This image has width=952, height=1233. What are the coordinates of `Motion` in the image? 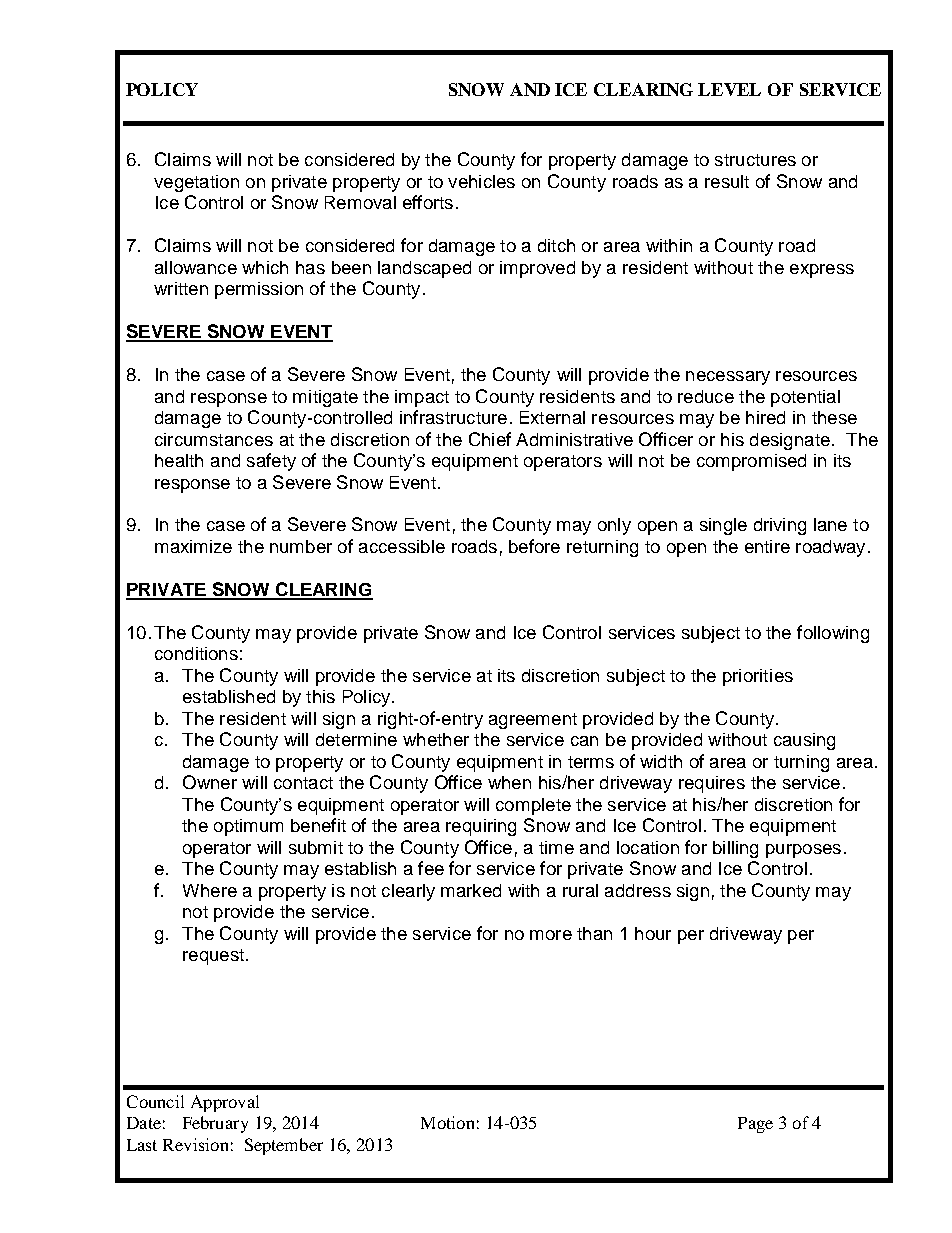 It's located at (447, 1122).
